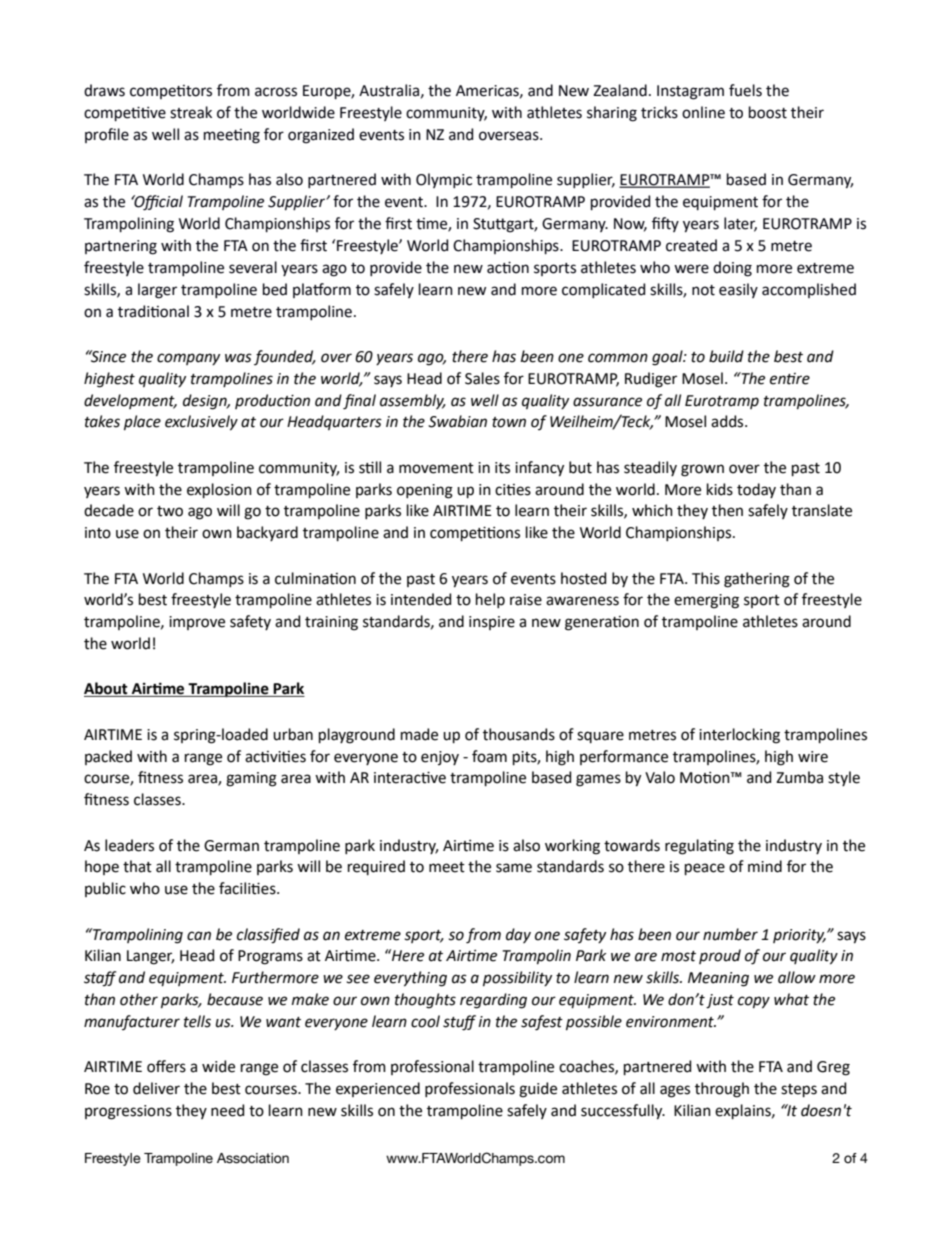 This screenshot has width=952, height=1233. What do you see at coordinates (444, 180) in the screenshot?
I see `Olympic` at bounding box center [444, 180].
